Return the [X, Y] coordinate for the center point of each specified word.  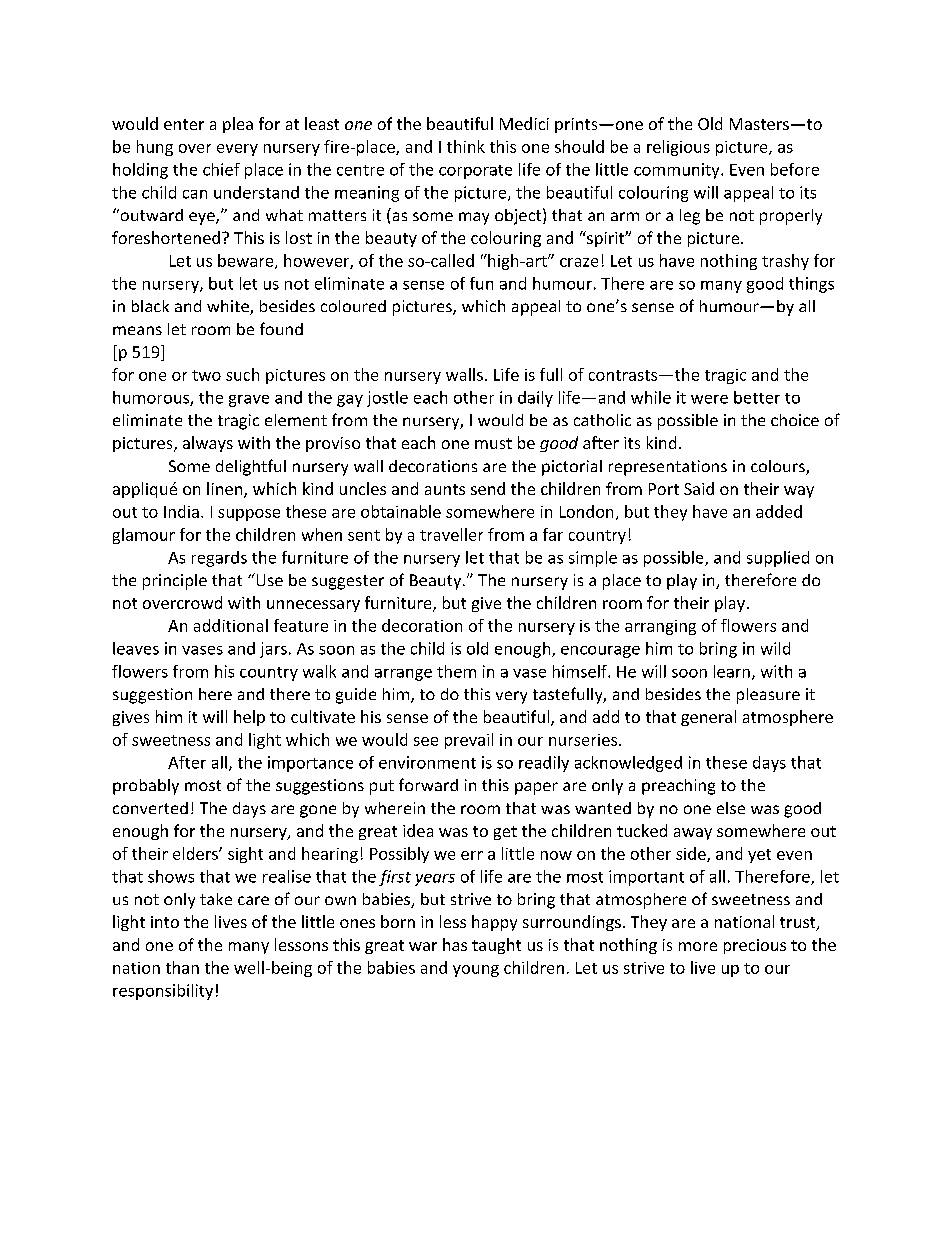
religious [678, 148]
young [476, 971]
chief [221, 169]
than [182, 967]
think [466, 146]
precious [755, 946]
